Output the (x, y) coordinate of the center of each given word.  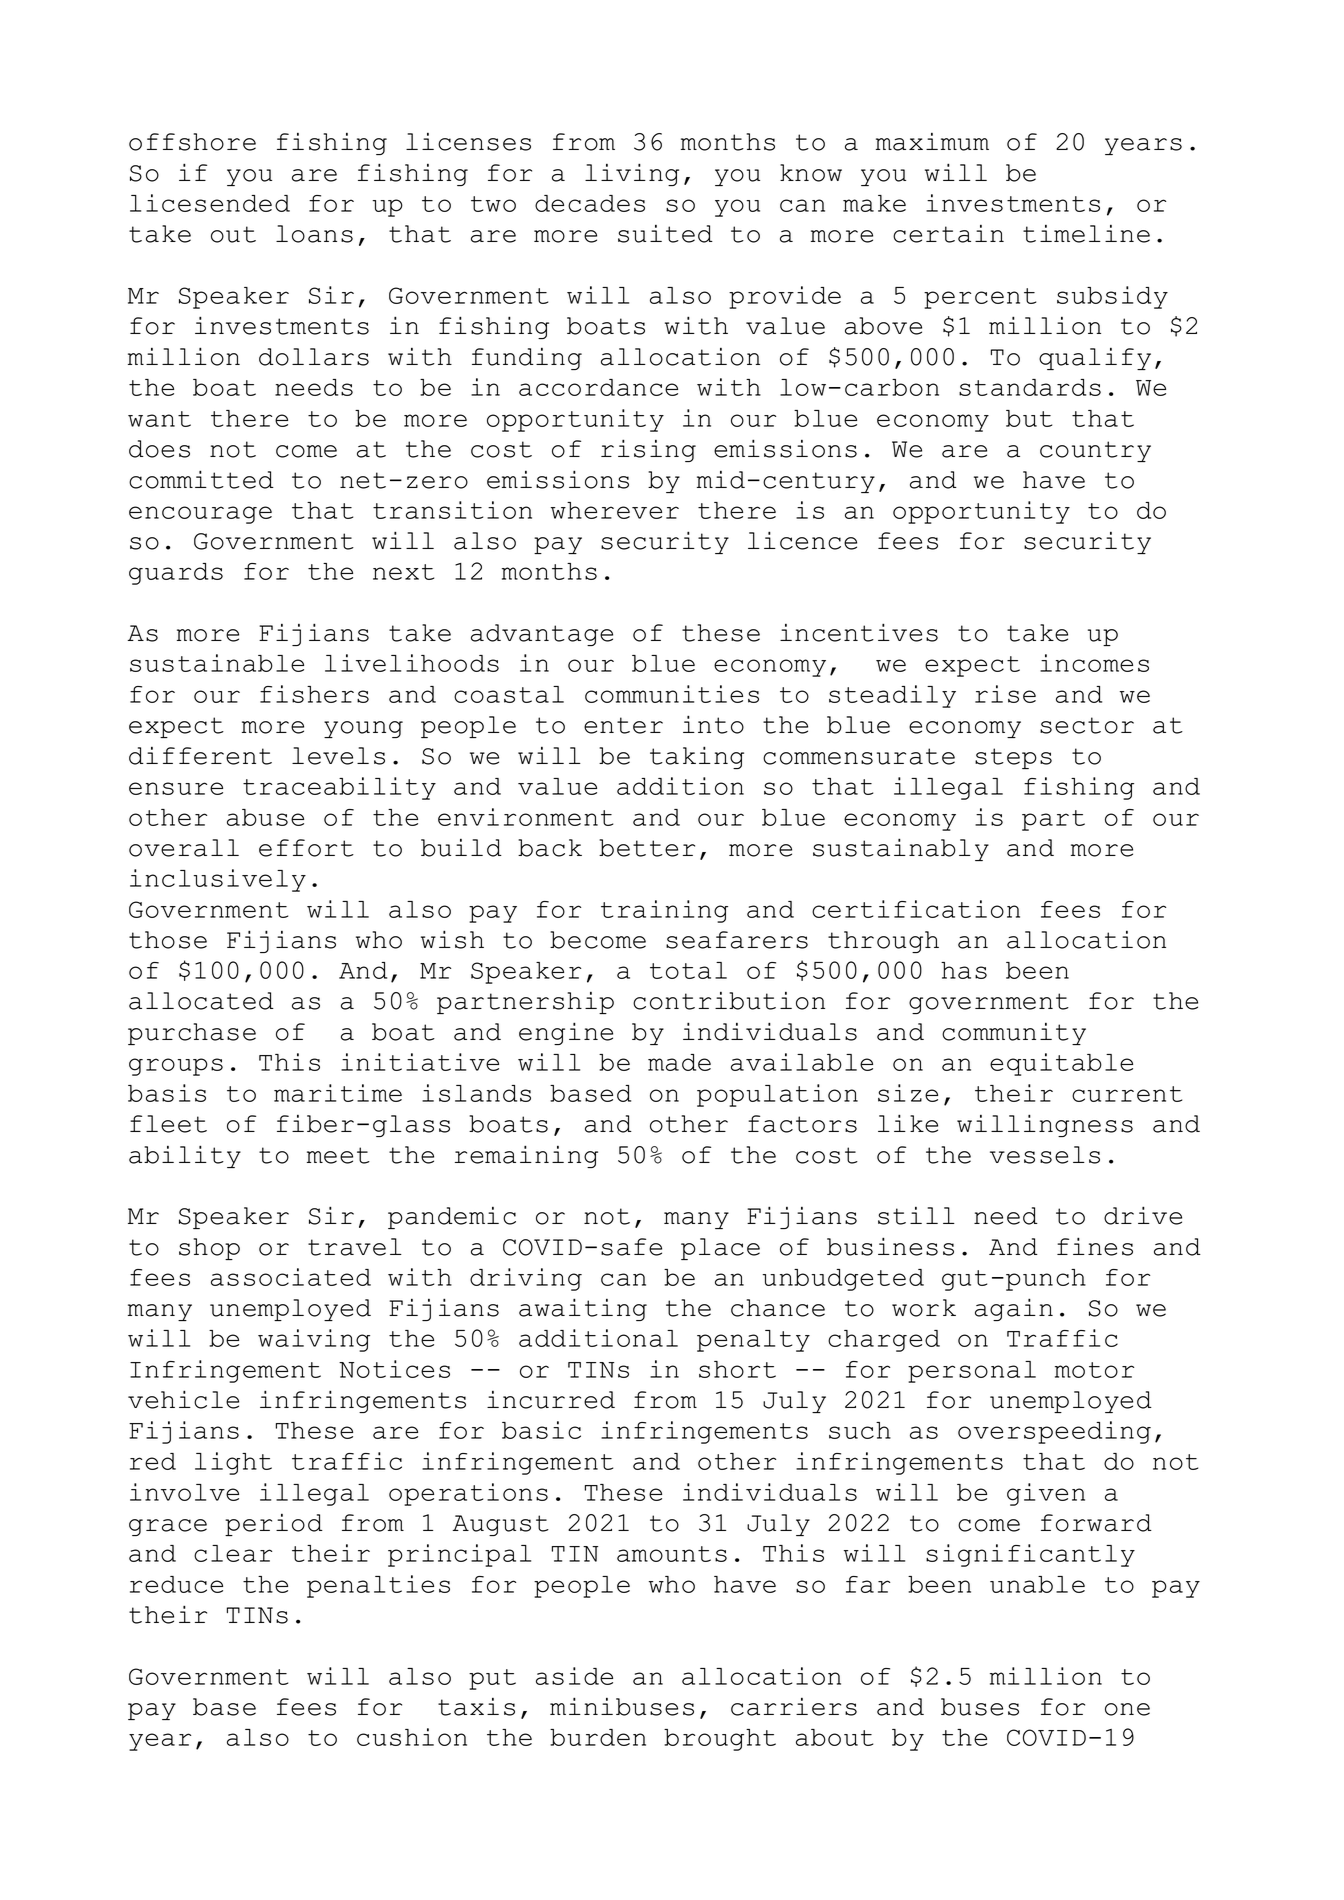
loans (314, 234)
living (632, 174)
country (1095, 451)
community (1014, 1034)
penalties (378, 1586)
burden (598, 1737)
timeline (1086, 234)
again (1014, 1309)
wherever (615, 510)
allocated (201, 1001)
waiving (314, 1340)
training (664, 911)
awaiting (583, 1309)
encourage (200, 515)
